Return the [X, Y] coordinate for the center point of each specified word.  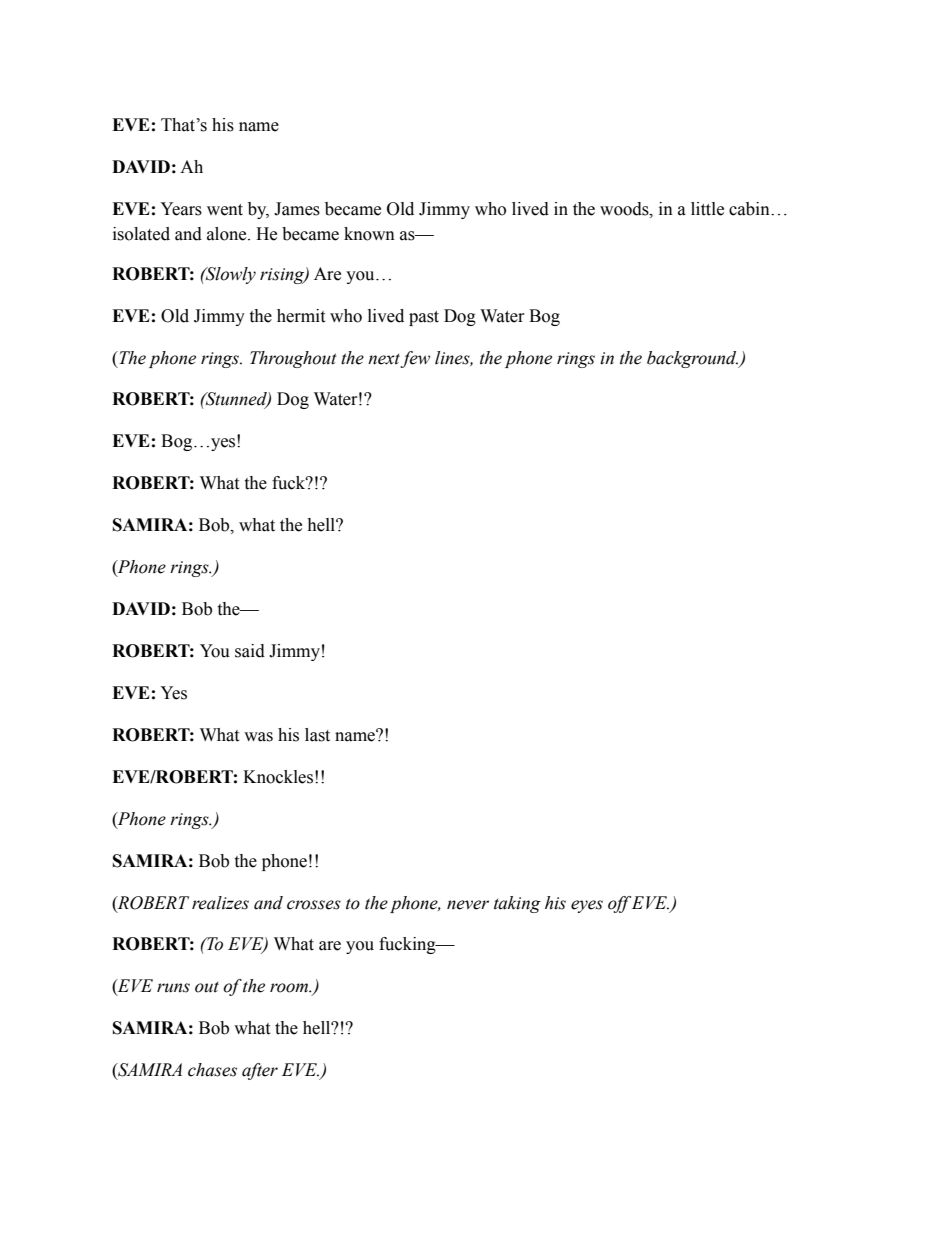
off [619, 904]
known [369, 234]
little [707, 209]
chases [212, 1070]
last [317, 735]
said [250, 651]
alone [228, 234]
